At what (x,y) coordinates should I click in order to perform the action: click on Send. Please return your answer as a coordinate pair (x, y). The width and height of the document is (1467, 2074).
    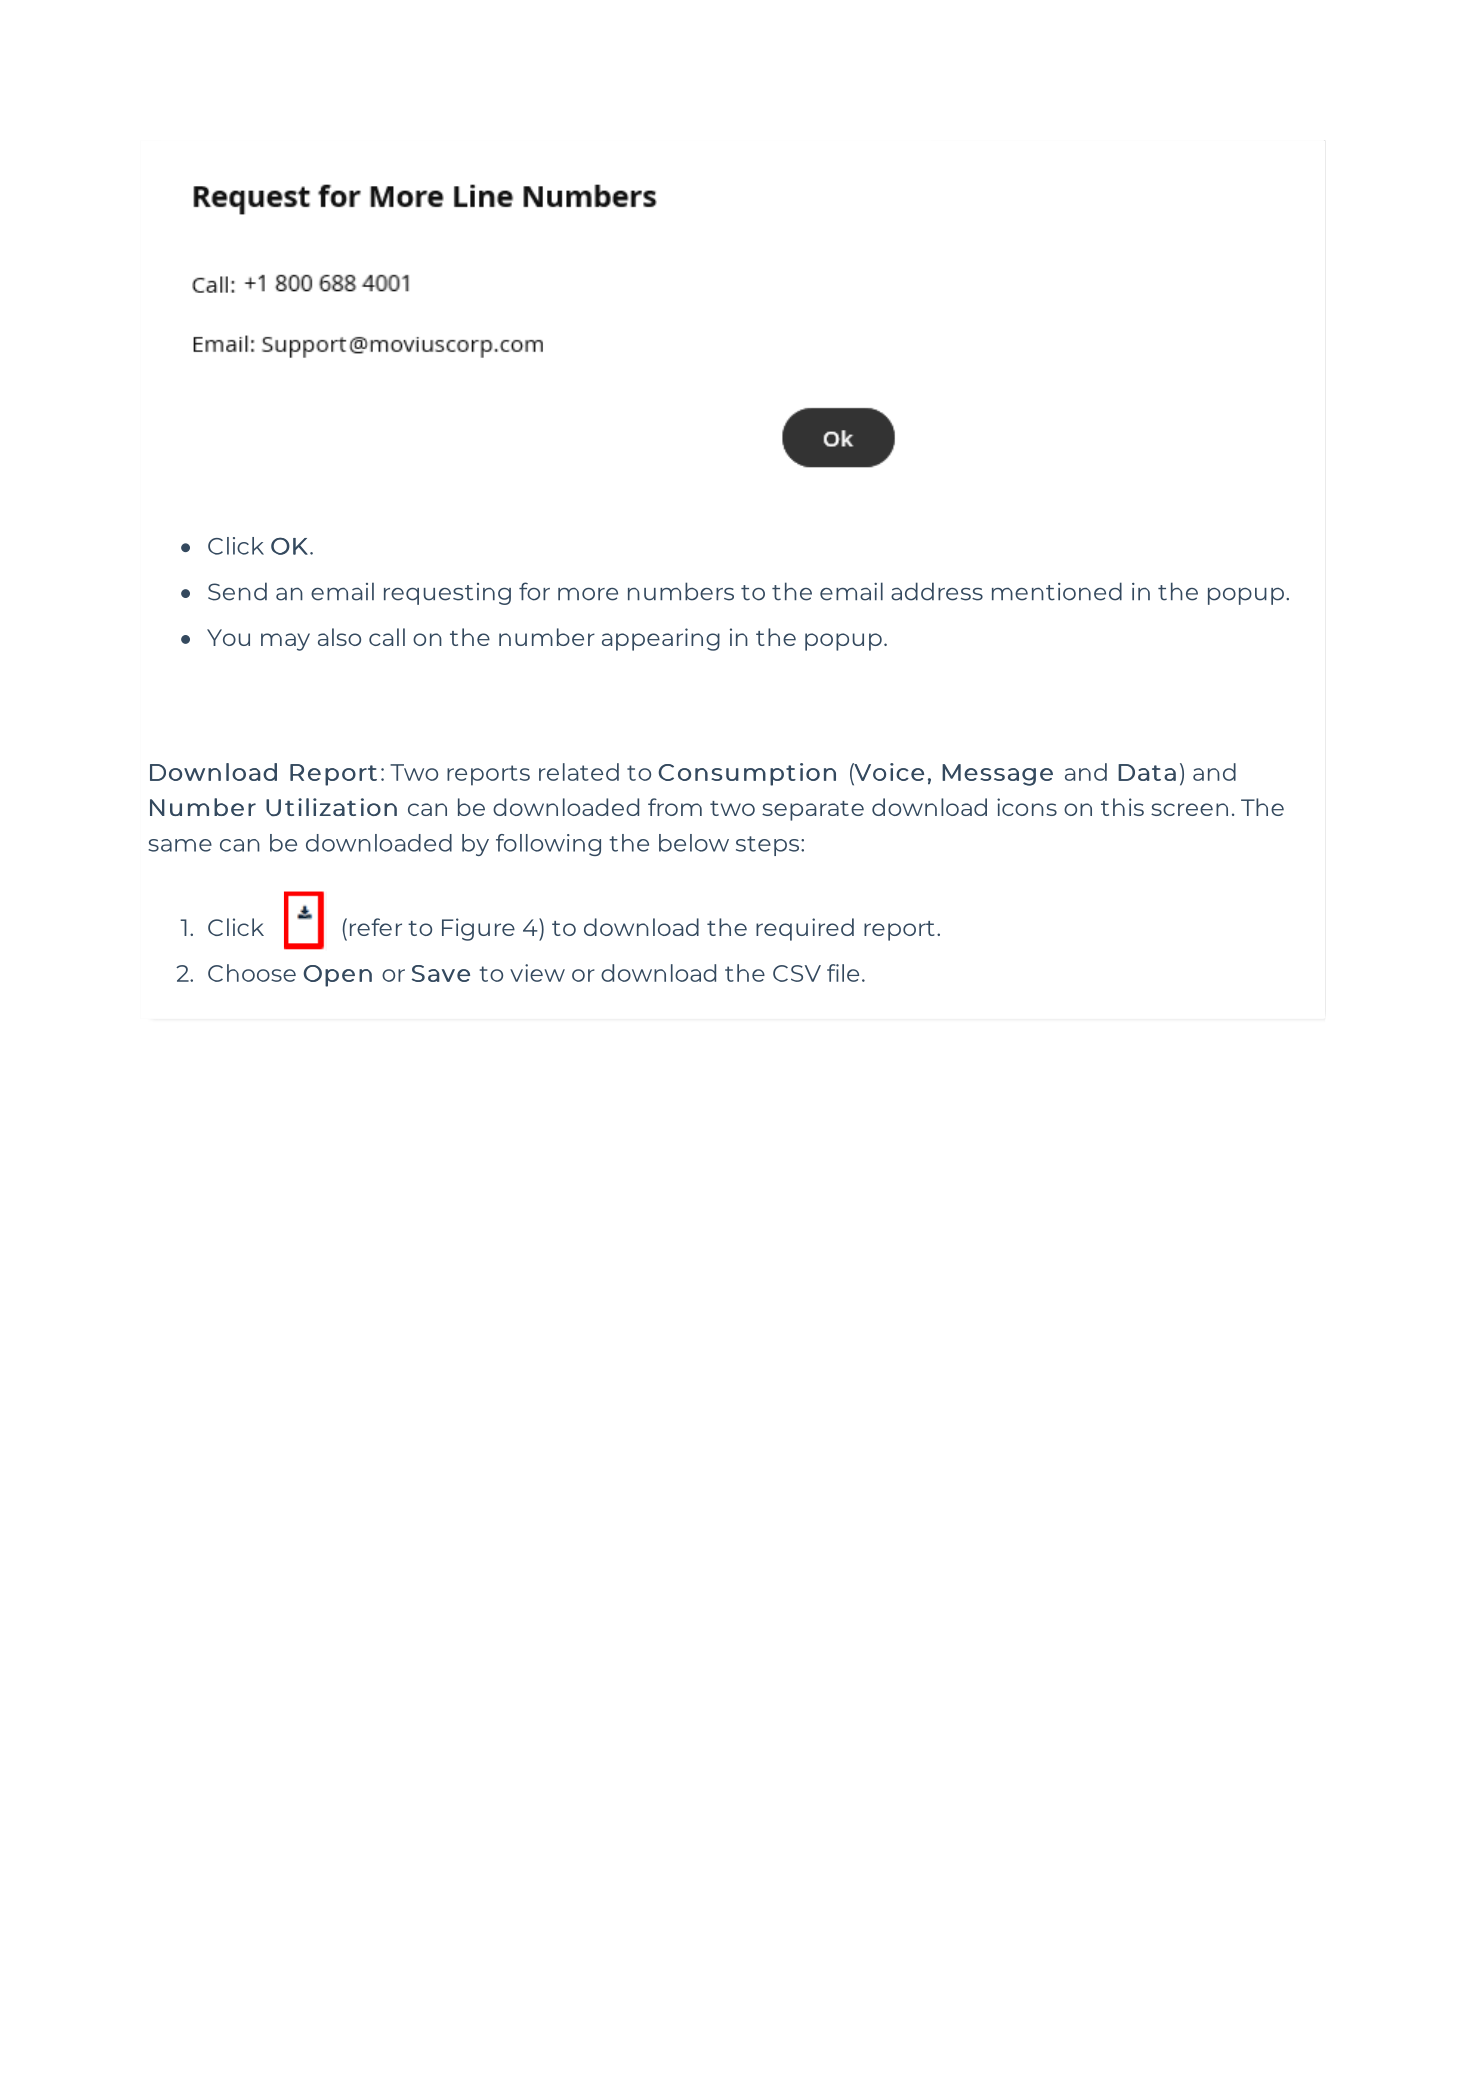
    Looking at the image, I should click on (237, 591).
